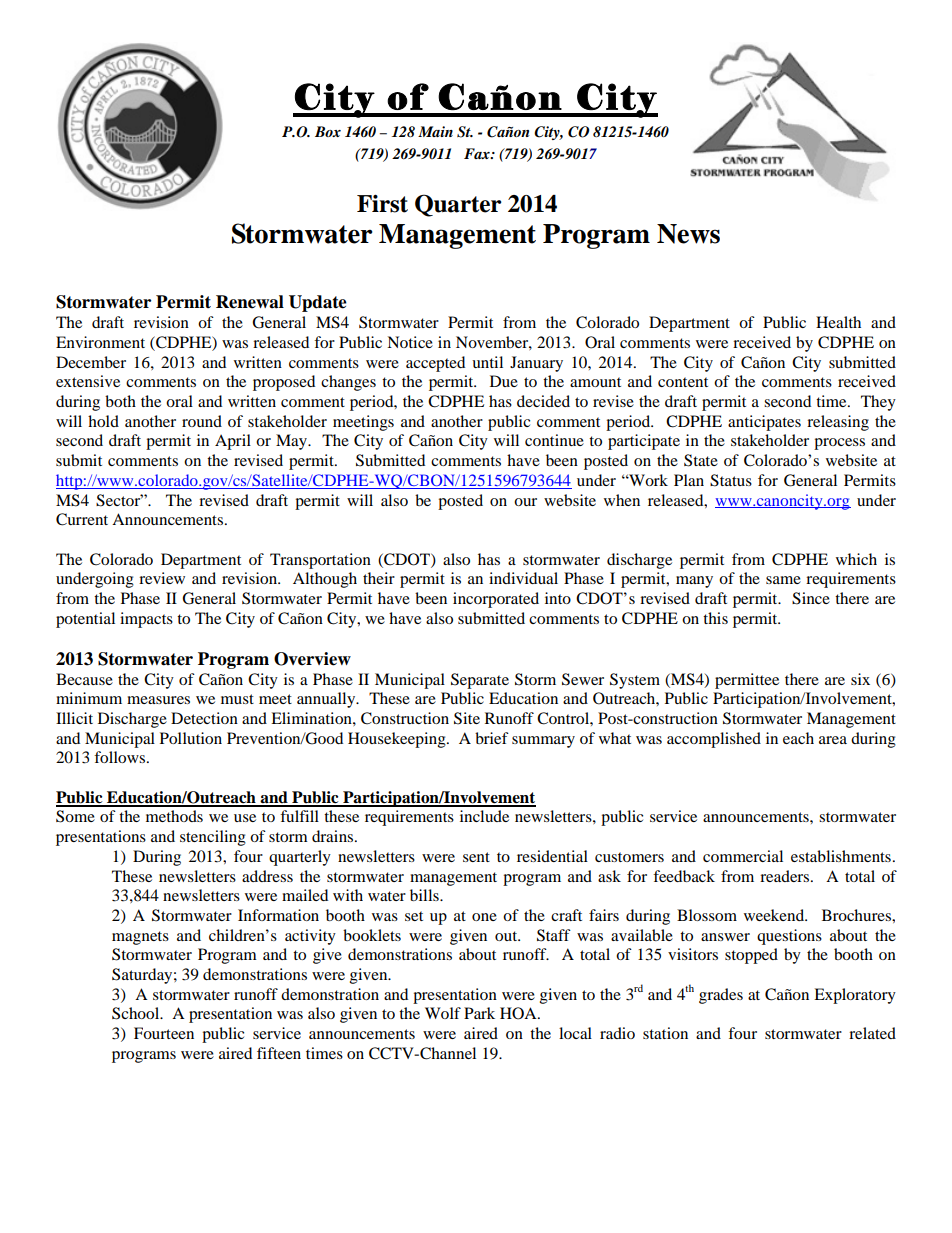  Describe the element at coordinates (137, 1013) in the document. I see `School` at that location.
